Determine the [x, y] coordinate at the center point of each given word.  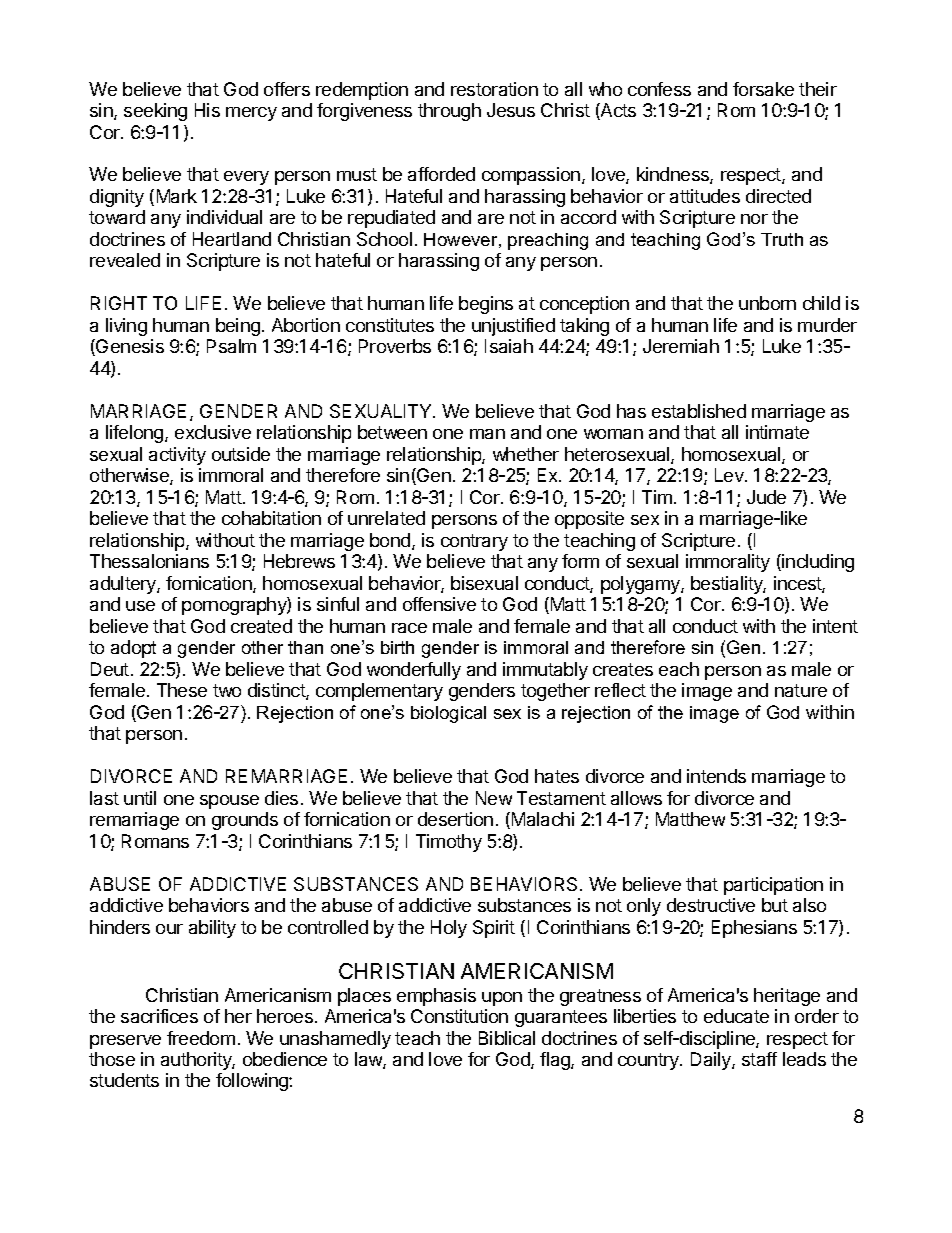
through [449, 112]
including [818, 563]
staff [759, 1059]
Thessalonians [149, 561]
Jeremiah [681, 346]
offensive [439, 604]
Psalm [231, 346]
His [207, 110]
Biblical [507, 1038]
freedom [201, 1038]
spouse [229, 802]
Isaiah [509, 346]
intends [716, 776]
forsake [763, 89]
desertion [455, 819]
